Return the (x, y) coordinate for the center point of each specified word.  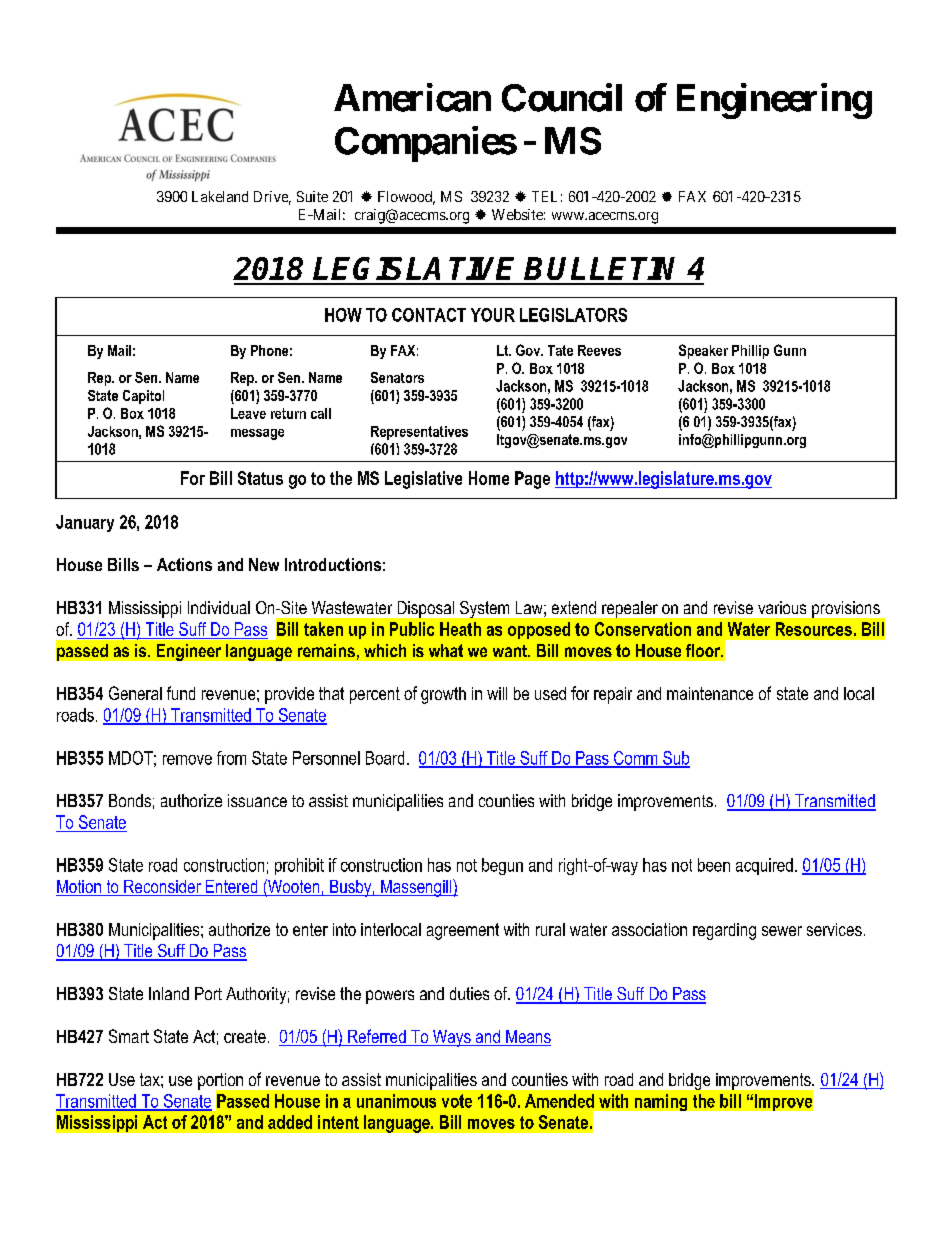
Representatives (419, 433)
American (412, 97)
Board (385, 758)
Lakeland (220, 196)
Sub (675, 759)
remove (187, 760)
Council (562, 97)
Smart (129, 1036)
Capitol (143, 397)
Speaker (703, 351)
